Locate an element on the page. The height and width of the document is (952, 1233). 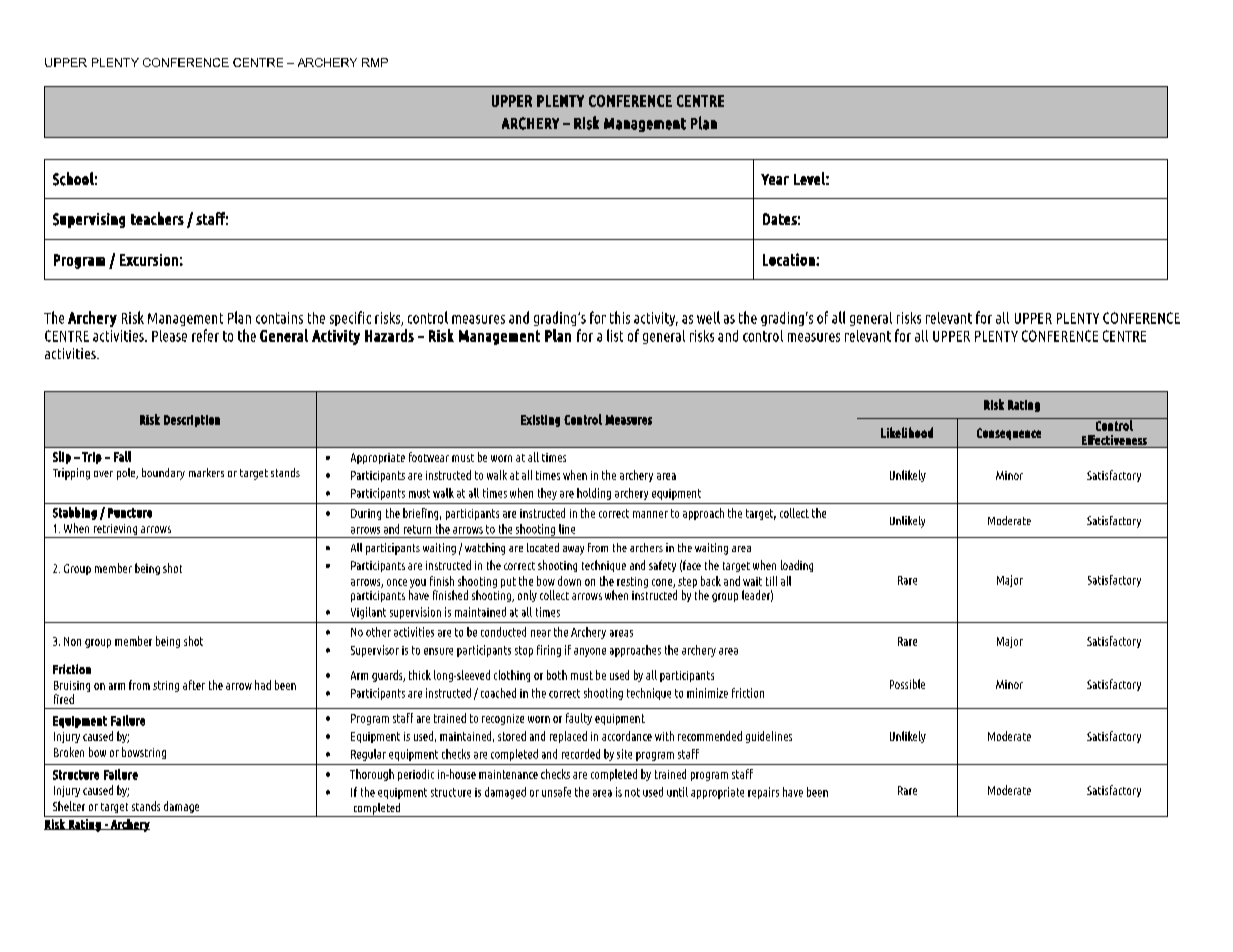
this is located at coordinates (620, 317).
